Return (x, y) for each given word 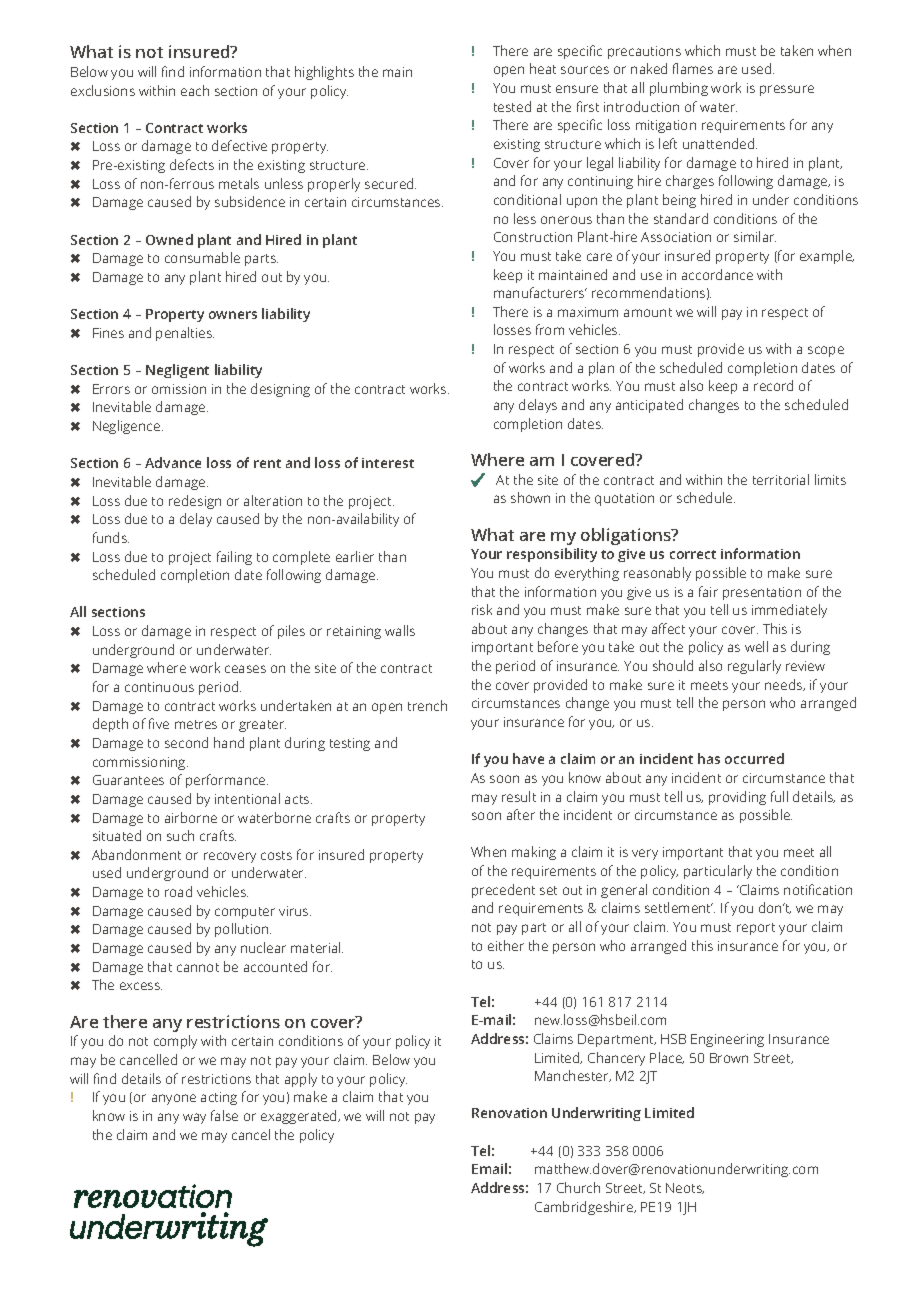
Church (578, 1187)
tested (512, 106)
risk (482, 609)
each (195, 90)
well (756, 646)
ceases (245, 669)
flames (693, 68)
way (194, 1118)
